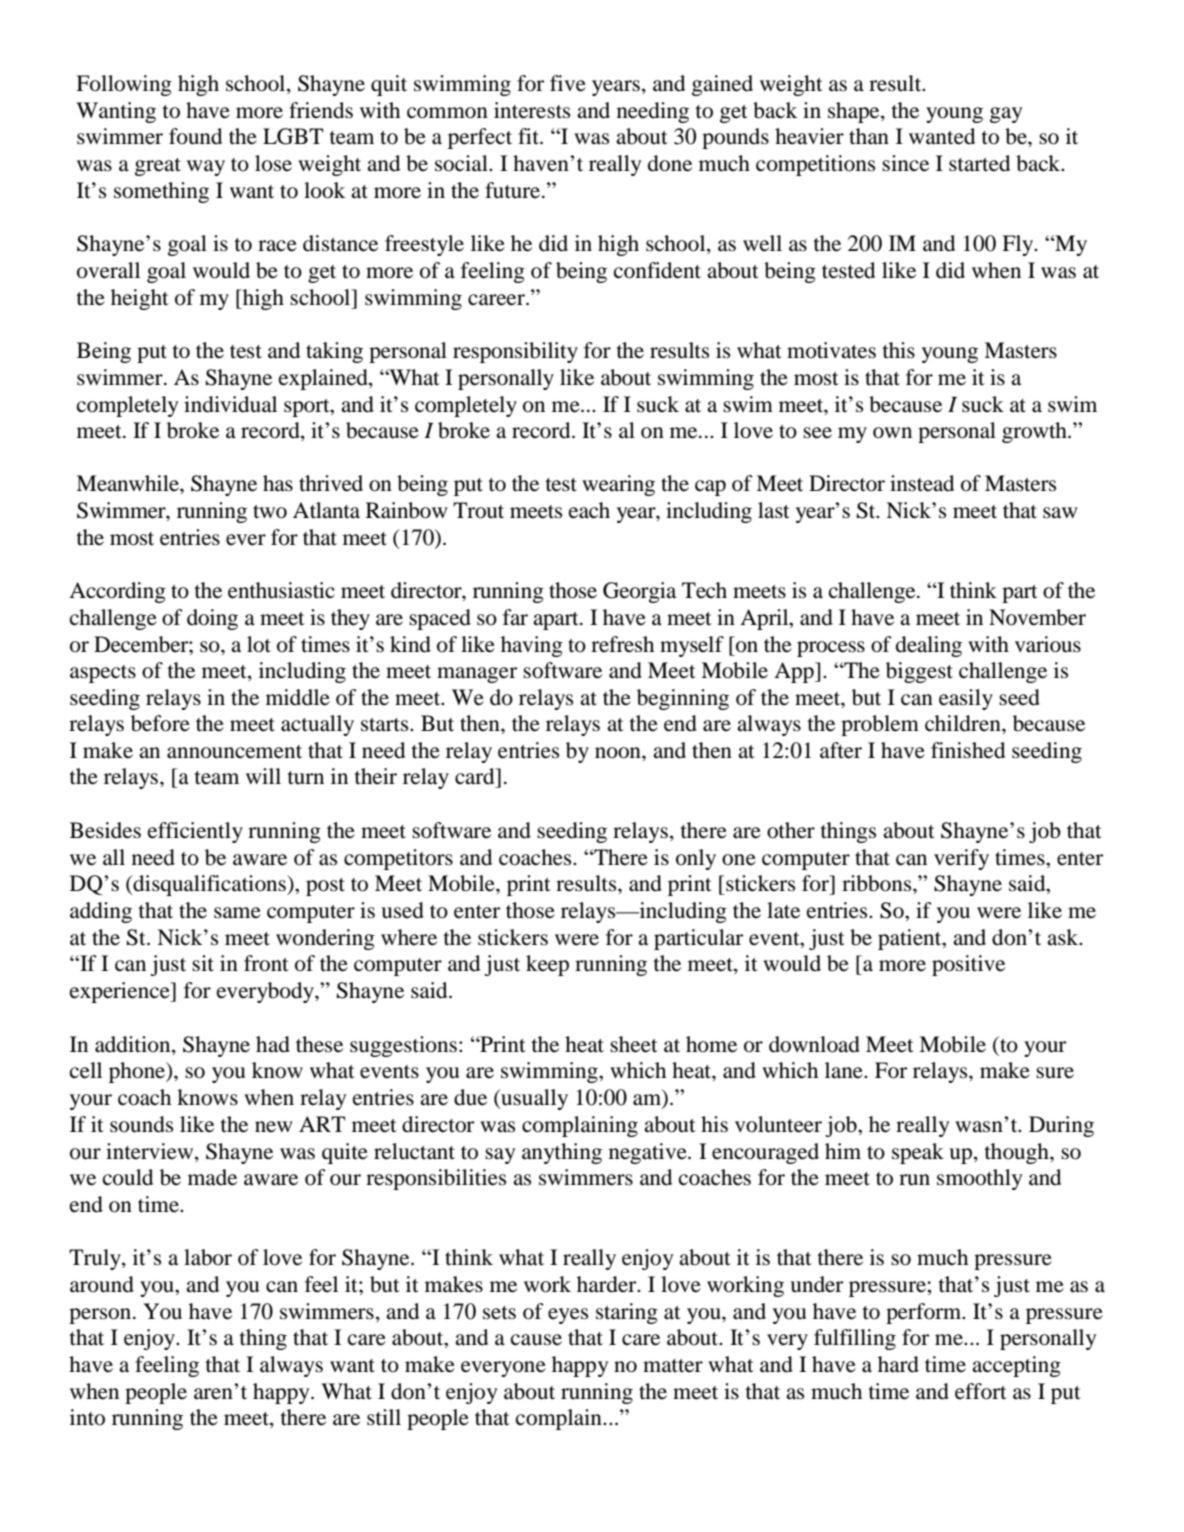  Describe the element at coordinates (968, 750) in the document. I see `finished` at that location.
